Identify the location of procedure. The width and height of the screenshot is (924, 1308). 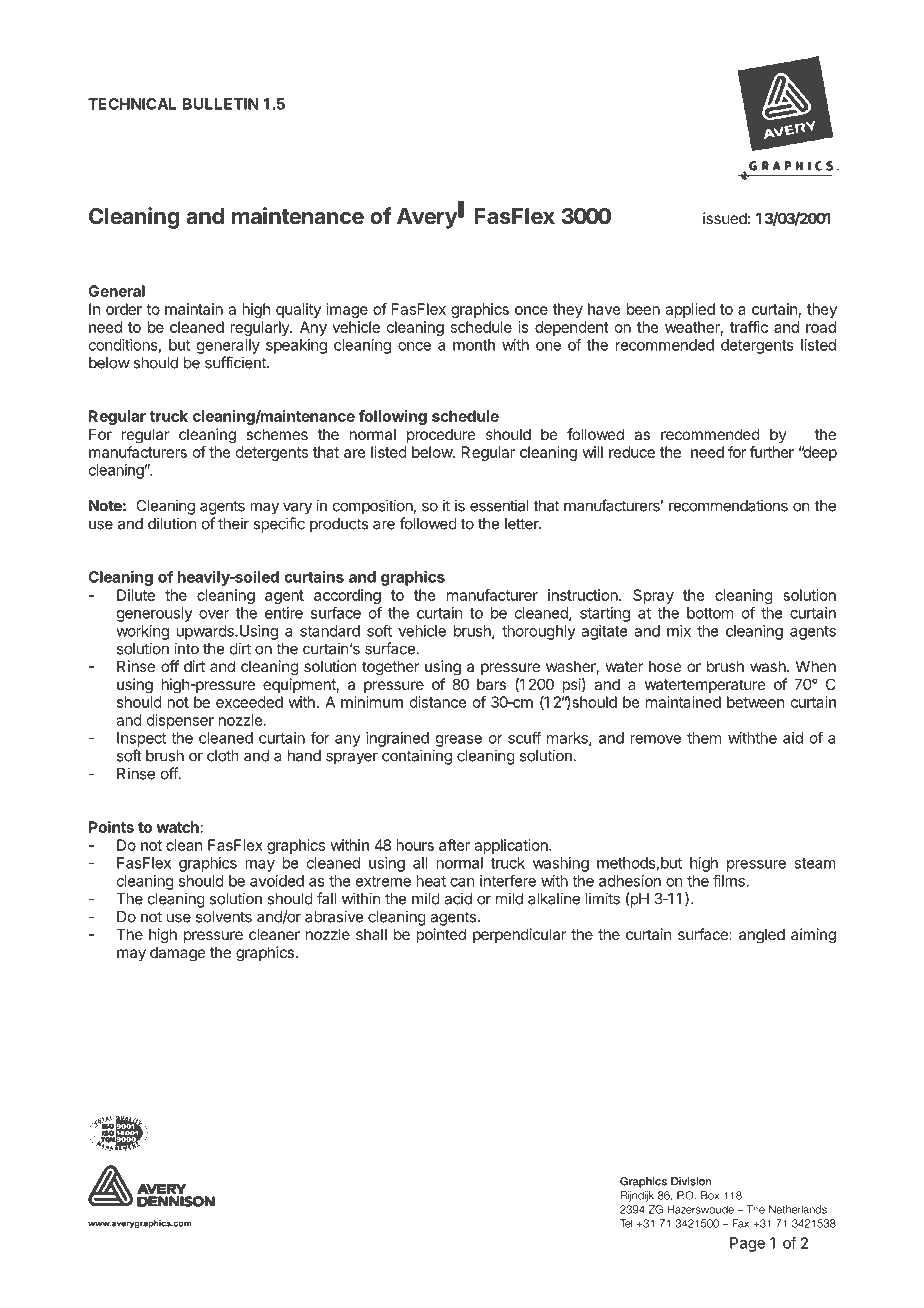
(441, 435).
